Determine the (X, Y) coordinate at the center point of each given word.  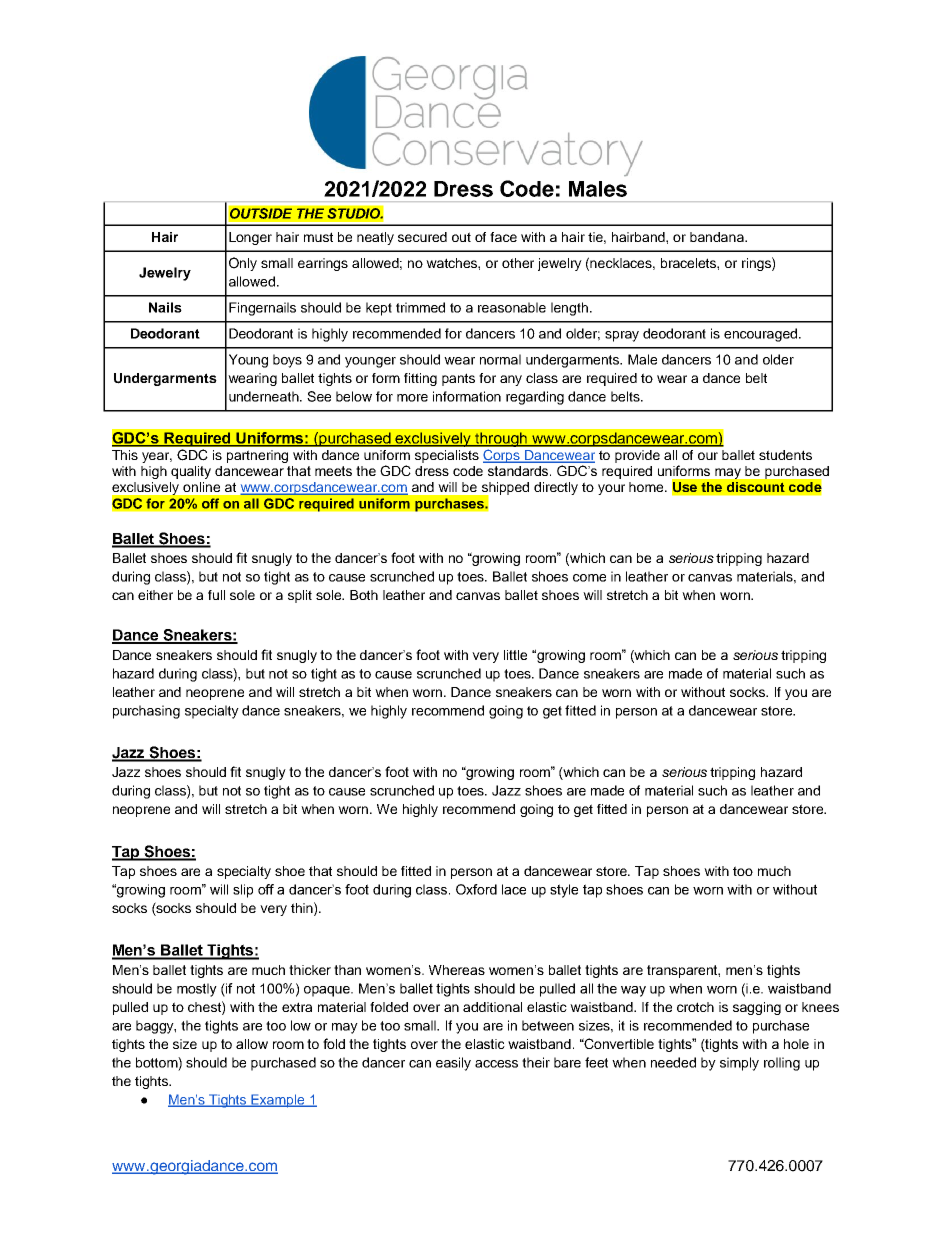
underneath (265, 396)
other (518, 263)
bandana (718, 237)
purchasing (146, 712)
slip (243, 891)
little (515, 655)
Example (278, 1101)
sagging (757, 1008)
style (564, 891)
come (589, 578)
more (412, 398)
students (785, 455)
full (216, 595)
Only (243, 264)
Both (364, 595)
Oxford (476, 889)
